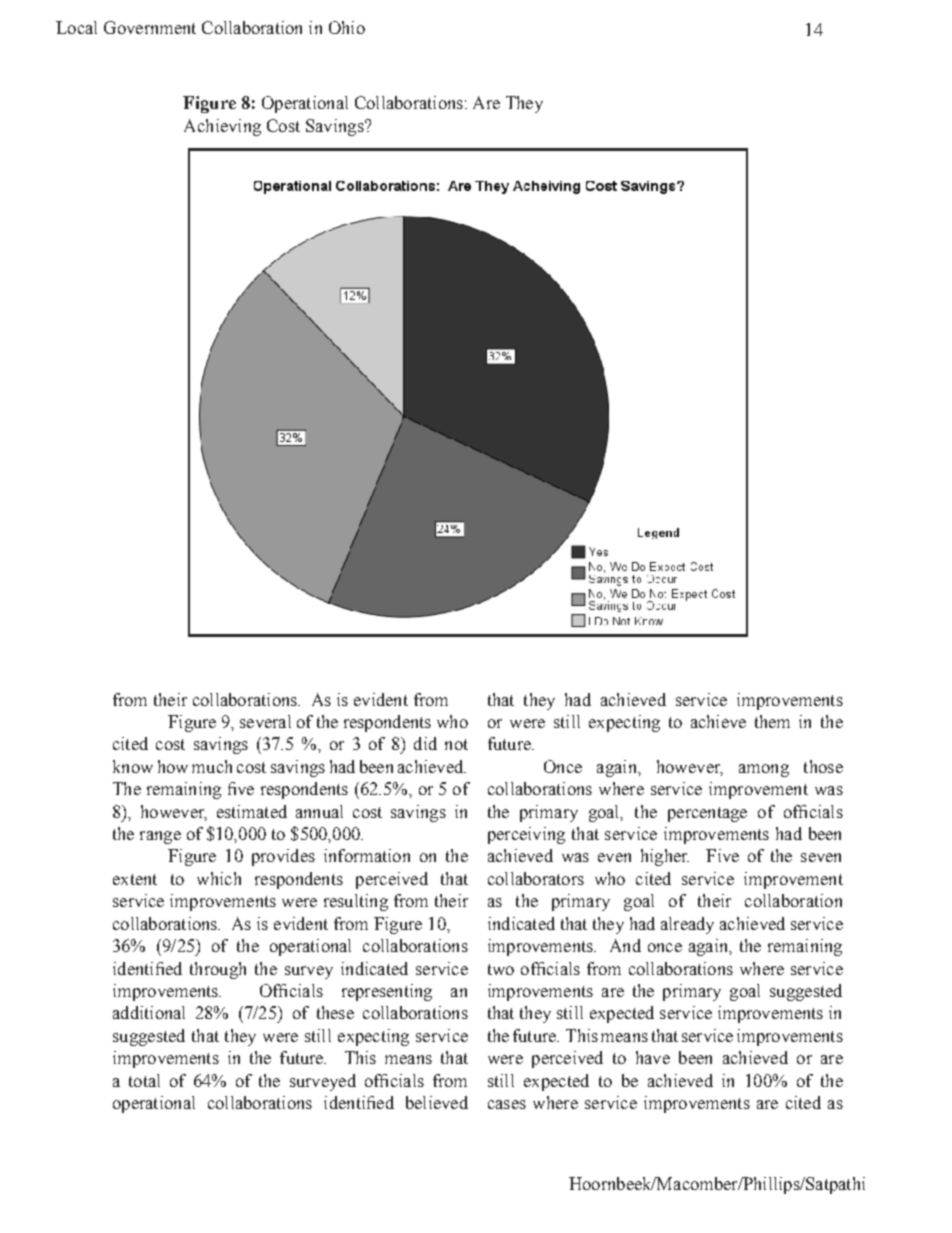 The image size is (952, 1233). Describe the element at coordinates (425, 743) in the document. I see `did` at that location.
